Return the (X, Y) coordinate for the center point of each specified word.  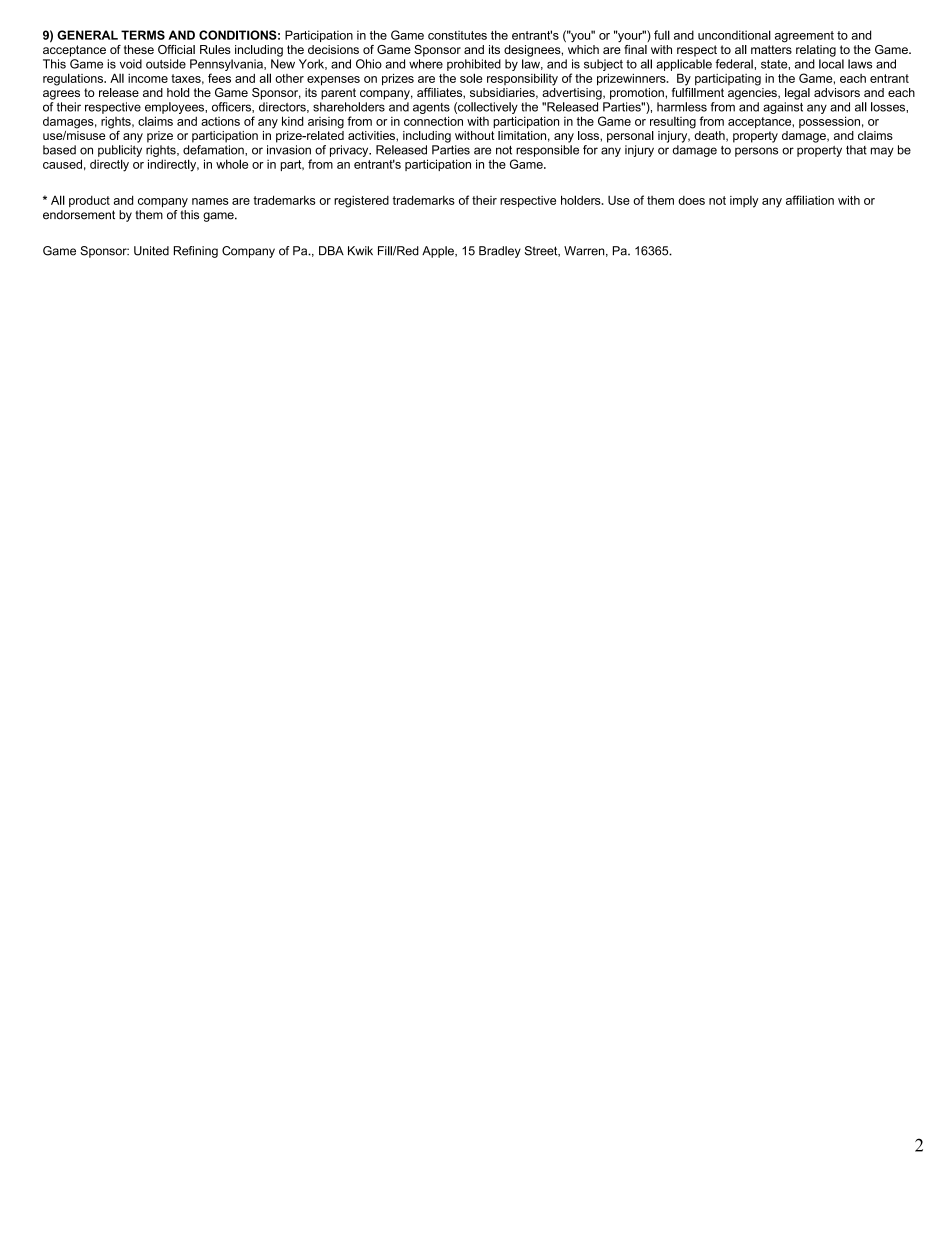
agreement (804, 37)
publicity (120, 151)
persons (756, 152)
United (151, 251)
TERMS (143, 35)
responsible (547, 151)
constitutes (457, 35)
